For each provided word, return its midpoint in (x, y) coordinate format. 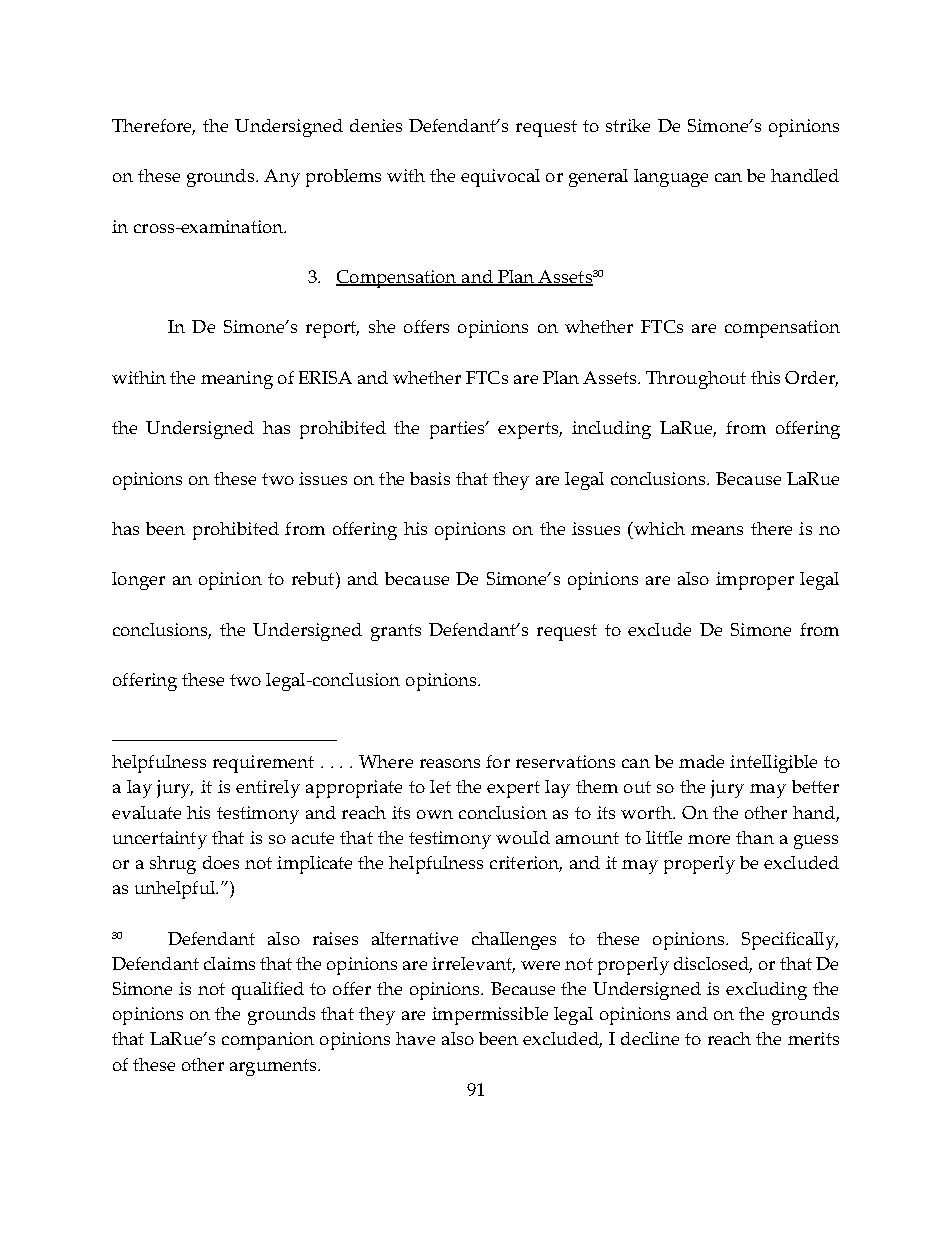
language (671, 178)
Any (282, 178)
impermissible (490, 1016)
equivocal (500, 178)
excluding (766, 991)
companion (268, 1041)
